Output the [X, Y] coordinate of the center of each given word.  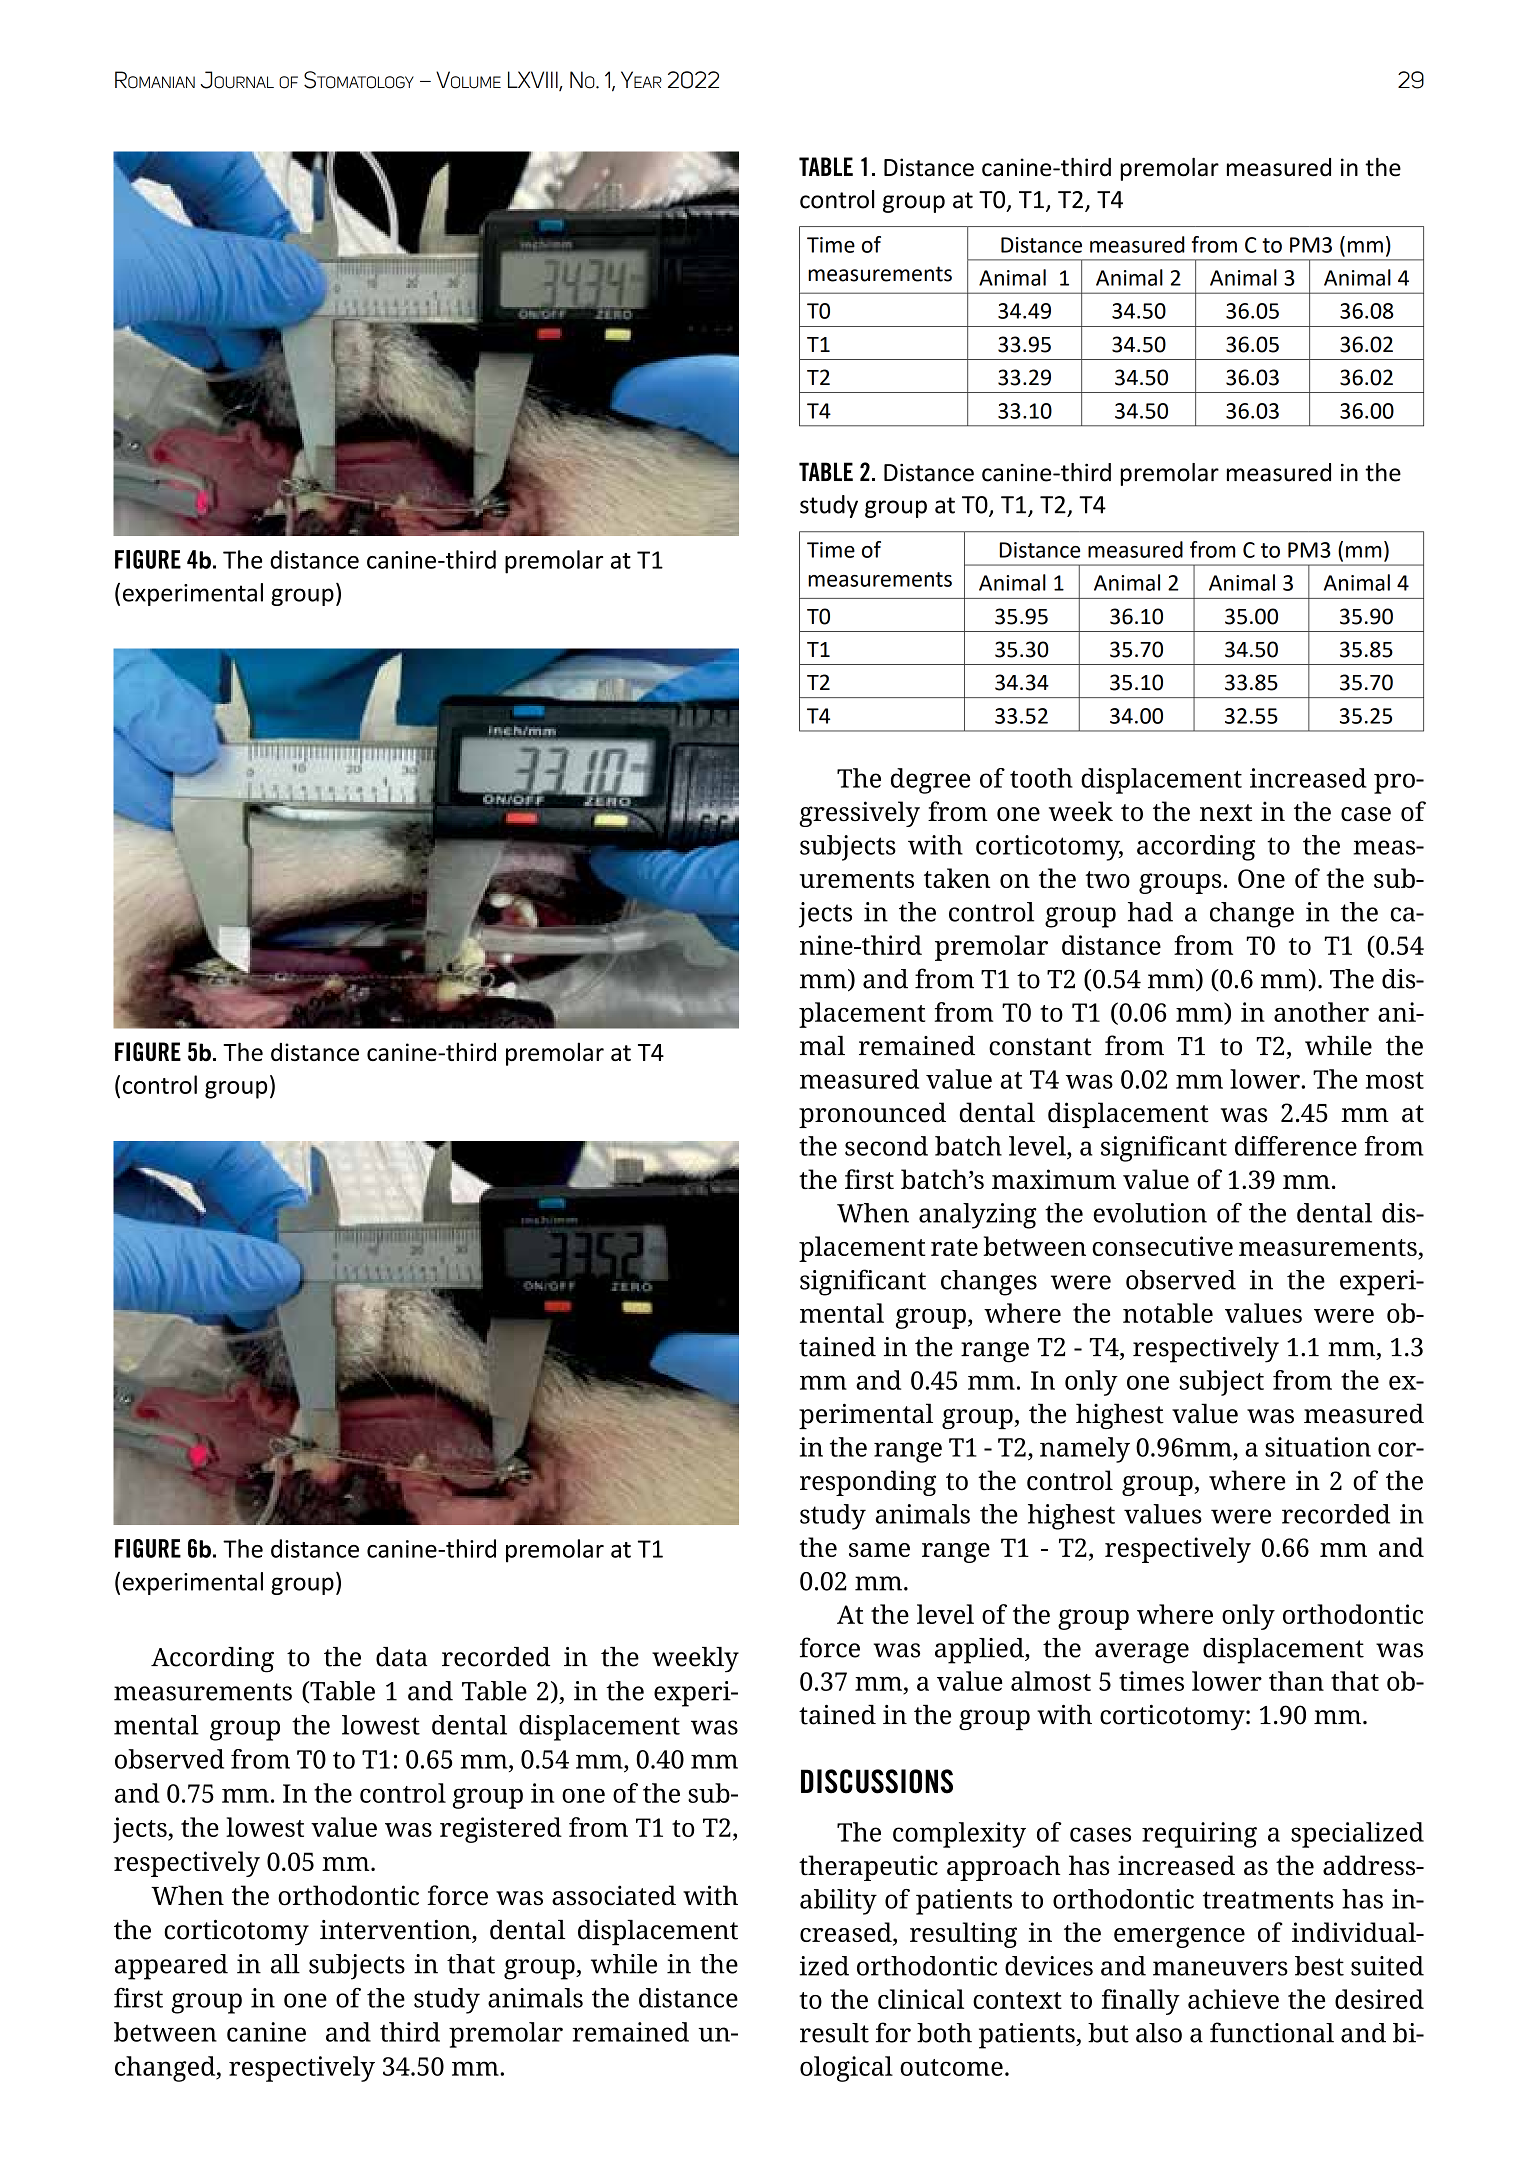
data [402, 1657]
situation [1318, 1447]
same [879, 1550]
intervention [396, 1930]
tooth [1041, 778]
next [1226, 813]
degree [930, 781]
